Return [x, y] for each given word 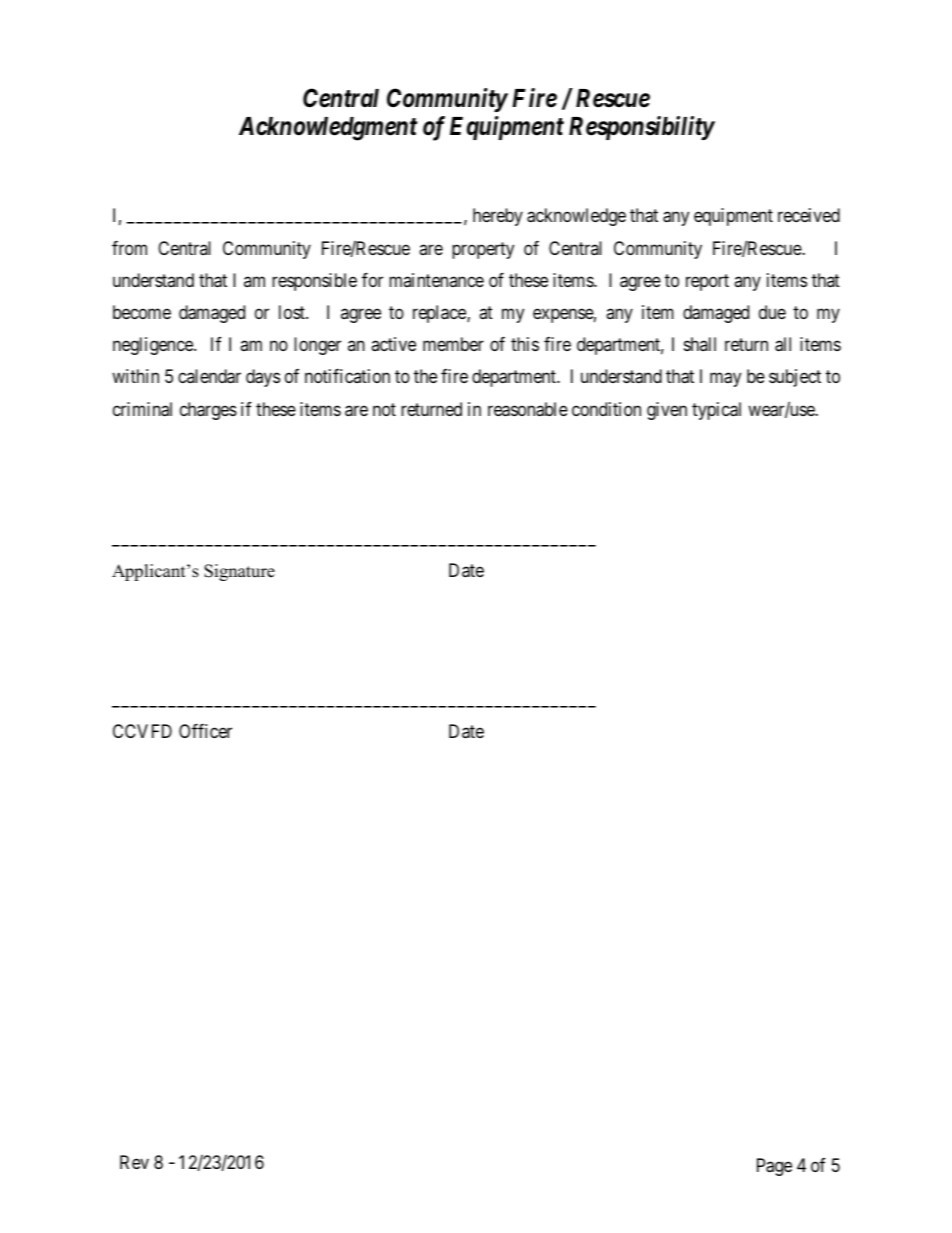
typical [716, 411]
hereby [498, 217]
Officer [205, 731]
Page [774, 1167]
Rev [134, 1162]
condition [606, 409]
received [809, 215]
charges [208, 411]
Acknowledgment [328, 129]
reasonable [528, 409]
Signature [239, 572]
